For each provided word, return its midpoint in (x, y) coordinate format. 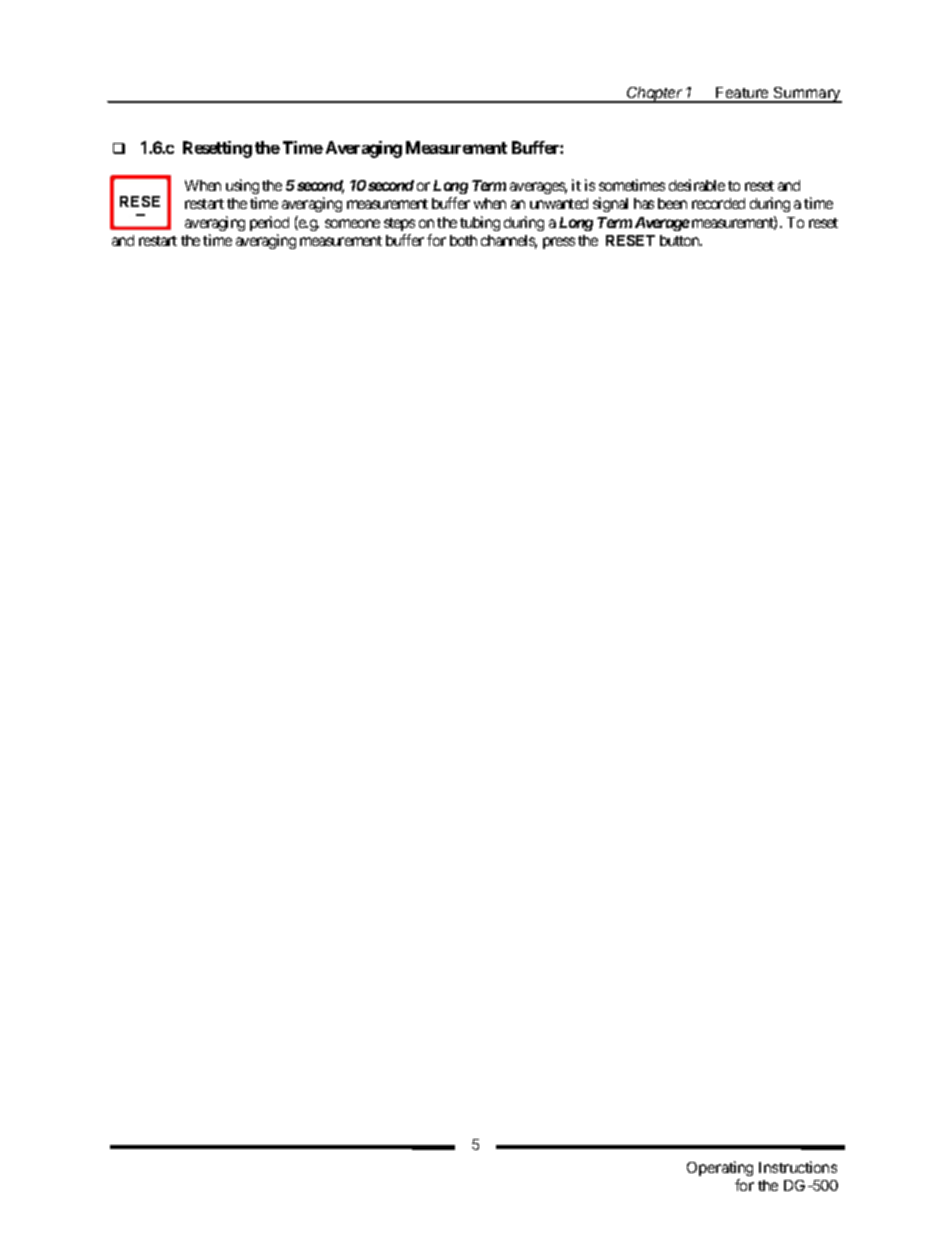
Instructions (798, 1167)
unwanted (559, 203)
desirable (697, 185)
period (269, 223)
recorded (718, 203)
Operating (720, 1170)
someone (352, 223)
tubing (480, 223)
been (672, 203)
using (242, 186)
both (463, 240)
